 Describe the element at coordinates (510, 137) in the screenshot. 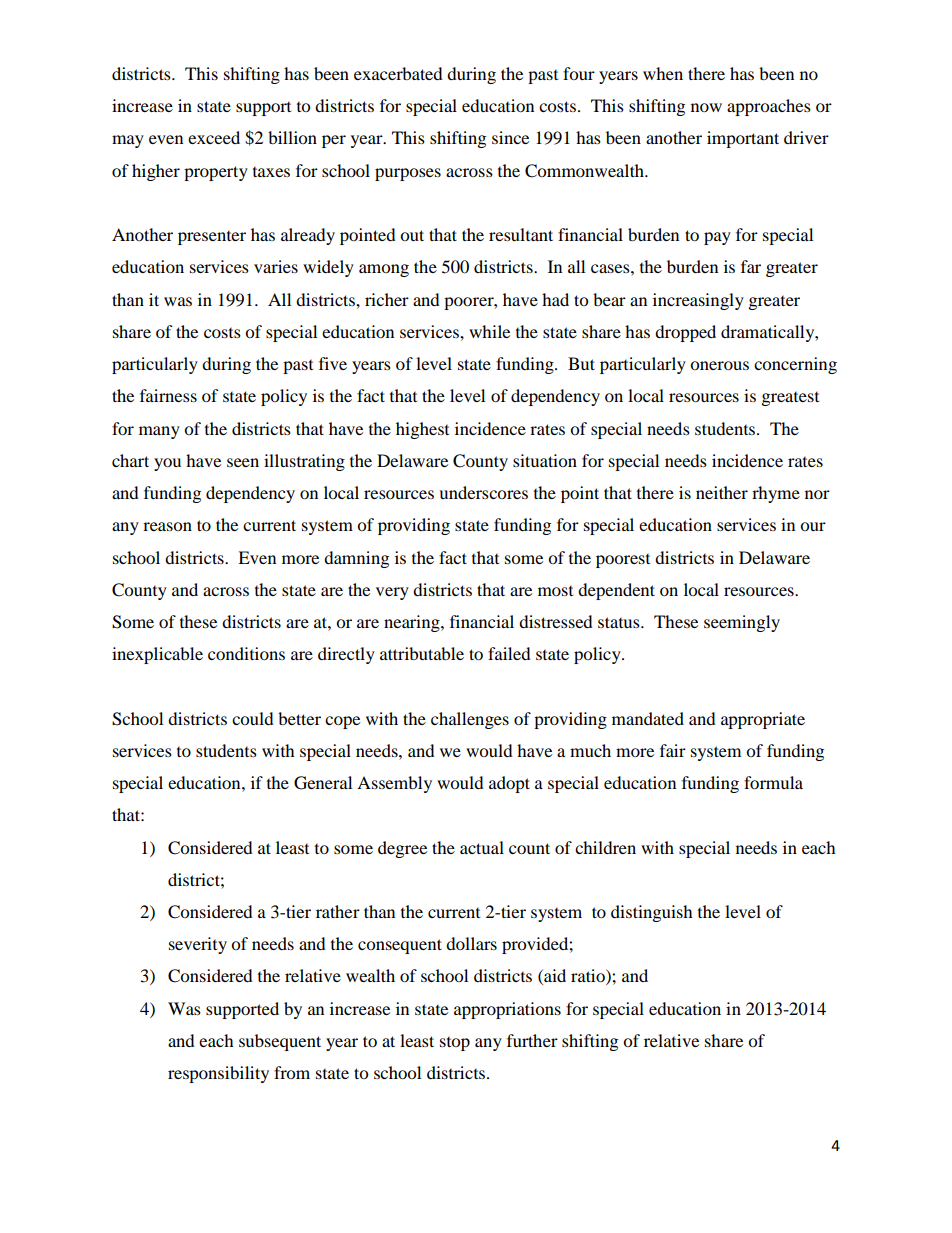

I see `since` at that location.
